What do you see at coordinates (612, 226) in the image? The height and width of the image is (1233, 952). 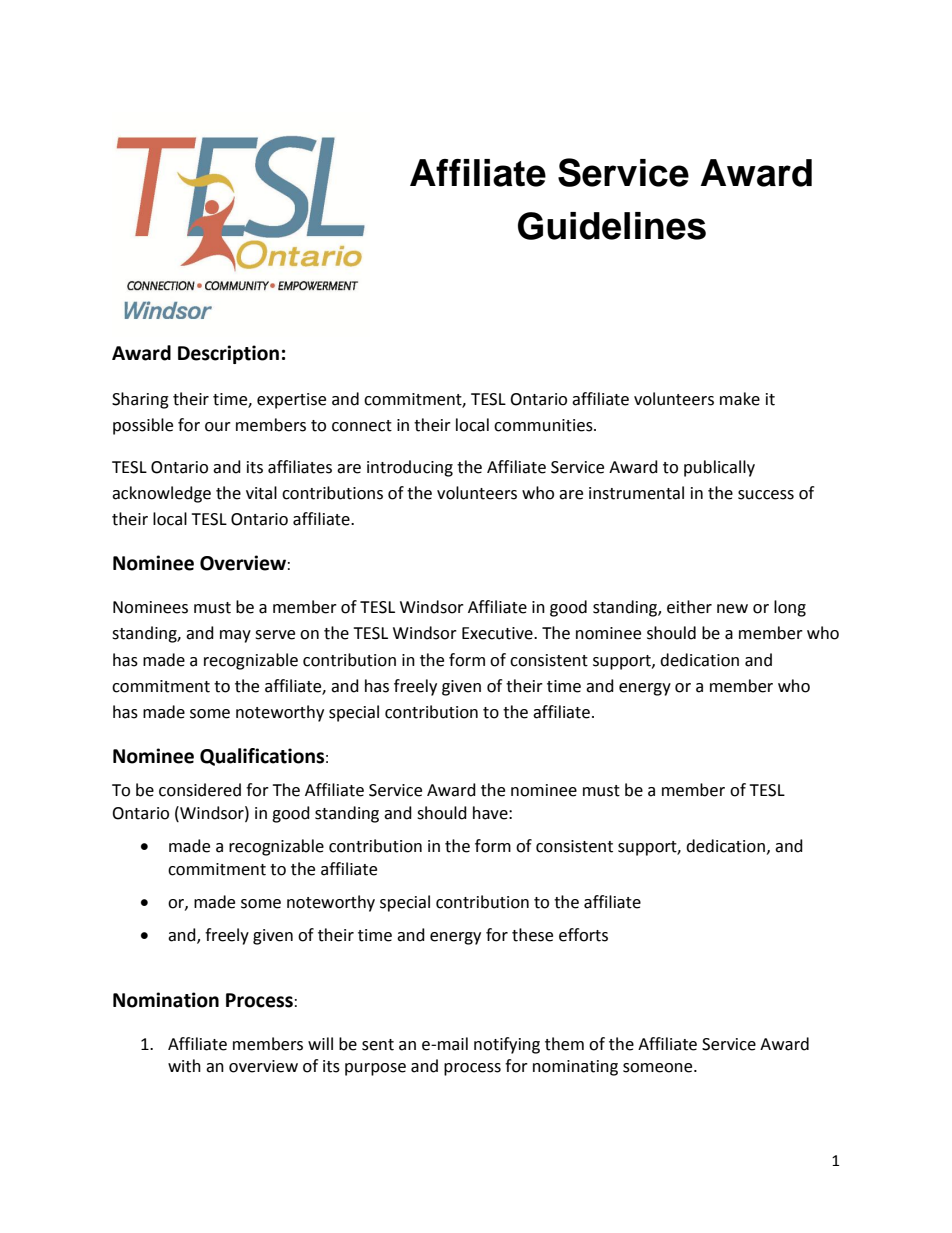 I see `Guidelines` at bounding box center [612, 226].
